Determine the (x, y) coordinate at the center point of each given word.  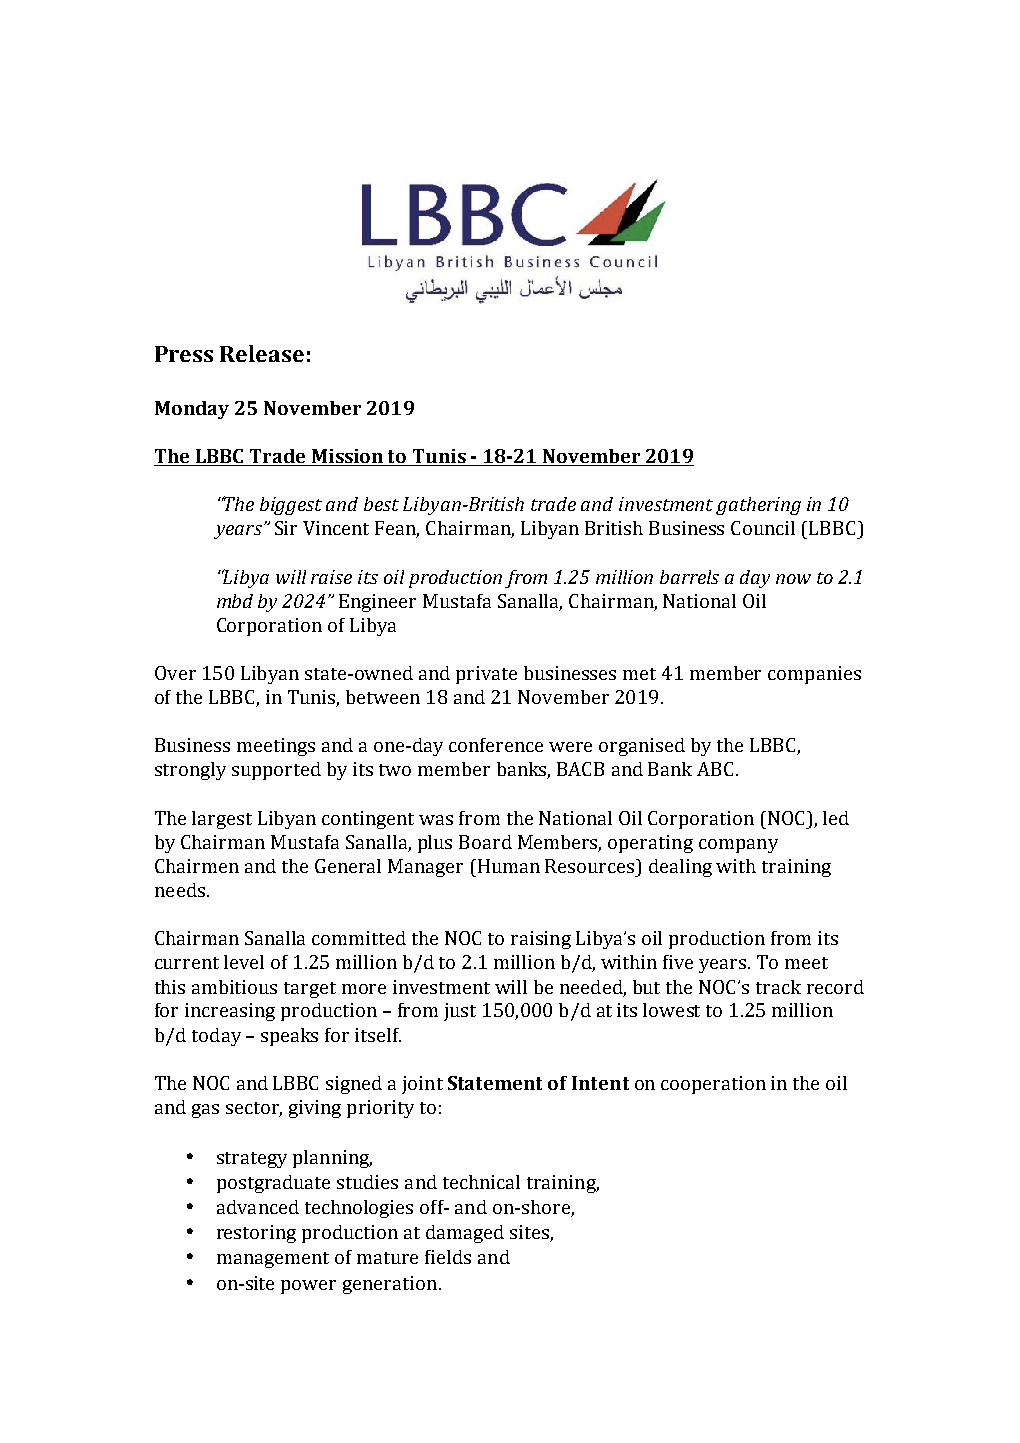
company (738, 846)
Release (262, 353)
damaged (465, 1234)
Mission (347, 457)
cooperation (713, 1085)
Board (485, 842)
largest (222, 820)
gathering (758, 506)
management (273, 1260)
